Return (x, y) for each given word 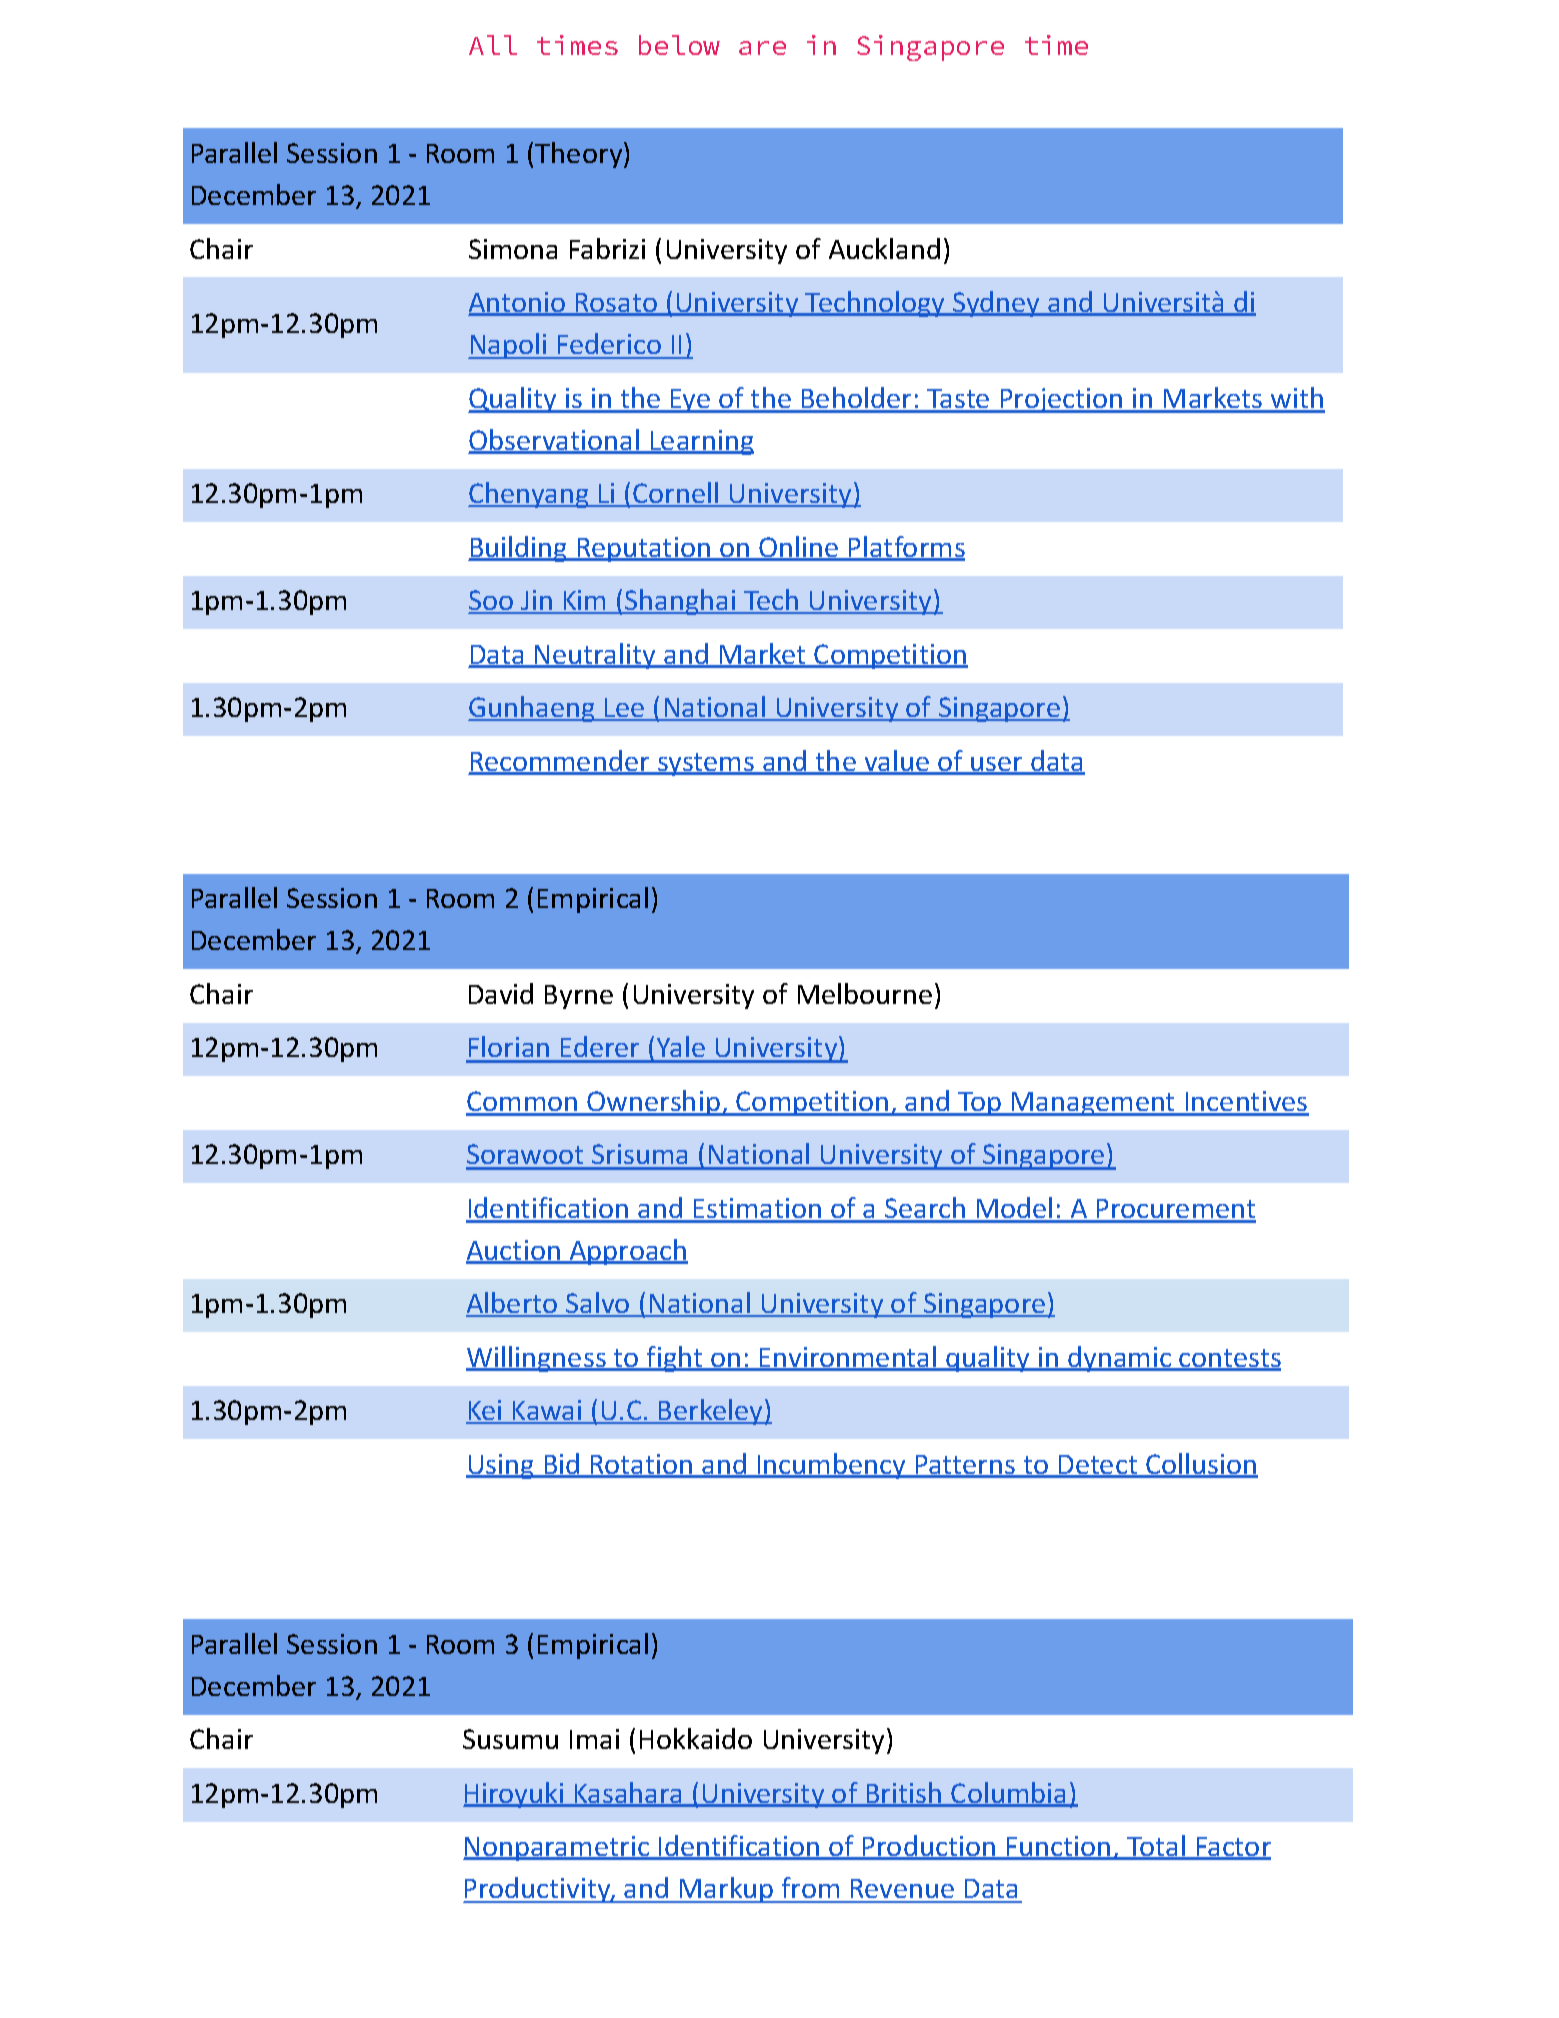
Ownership (653, 1103)
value (896, 762)
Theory (580, 155)
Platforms (906, 548)
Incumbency (831, 1466)
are (762, 48)
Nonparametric (557, 1848)
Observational (555, 441)
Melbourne (865, 993)
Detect (1098, 1466)
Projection (1061, 400)
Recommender (560, 762)
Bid (562, 1465)
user (997, 765)
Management (1094, 1104)
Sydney (997, 304)
